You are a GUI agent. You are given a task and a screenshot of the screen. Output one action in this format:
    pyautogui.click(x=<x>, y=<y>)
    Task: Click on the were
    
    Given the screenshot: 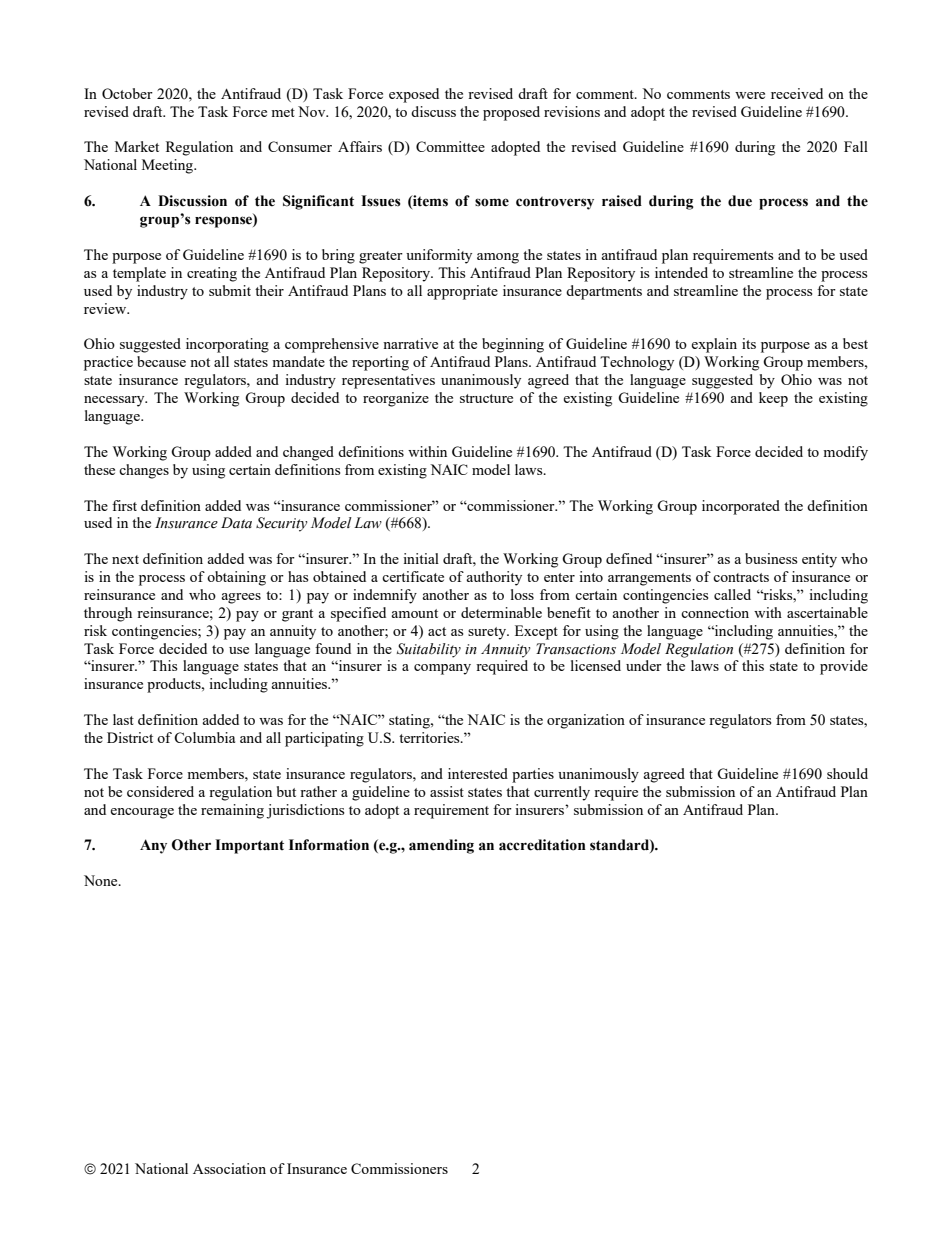 What is the action you would take?
    pyautogui.click(x=750, y=95)
